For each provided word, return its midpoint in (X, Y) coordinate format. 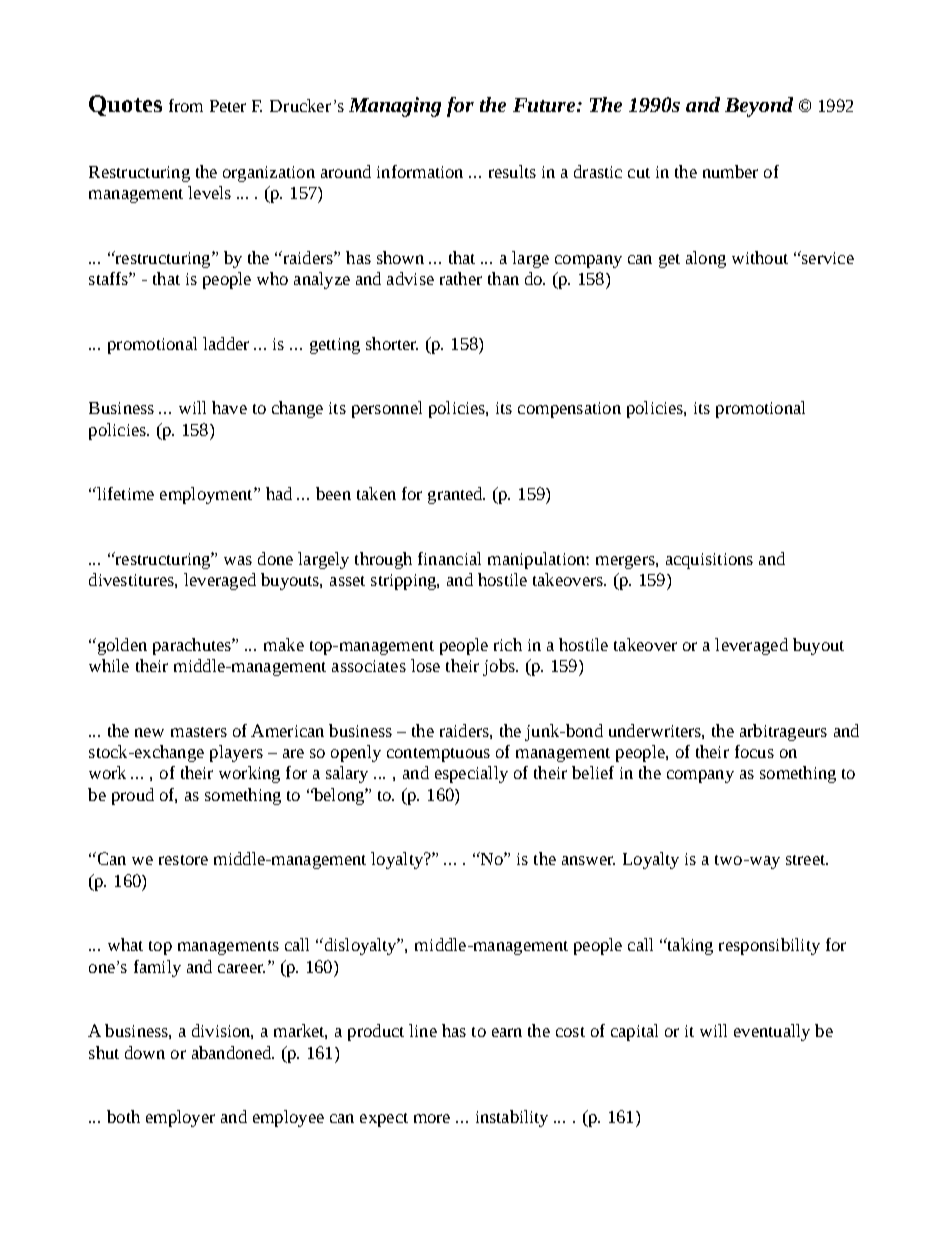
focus (754, 751)
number (730, 171)
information (420, 171)
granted (456, 495)
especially (471, 774)
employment (207, 495)
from (186, 105)
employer (180, 1118)
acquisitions (709, 561)
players (236, 753)
